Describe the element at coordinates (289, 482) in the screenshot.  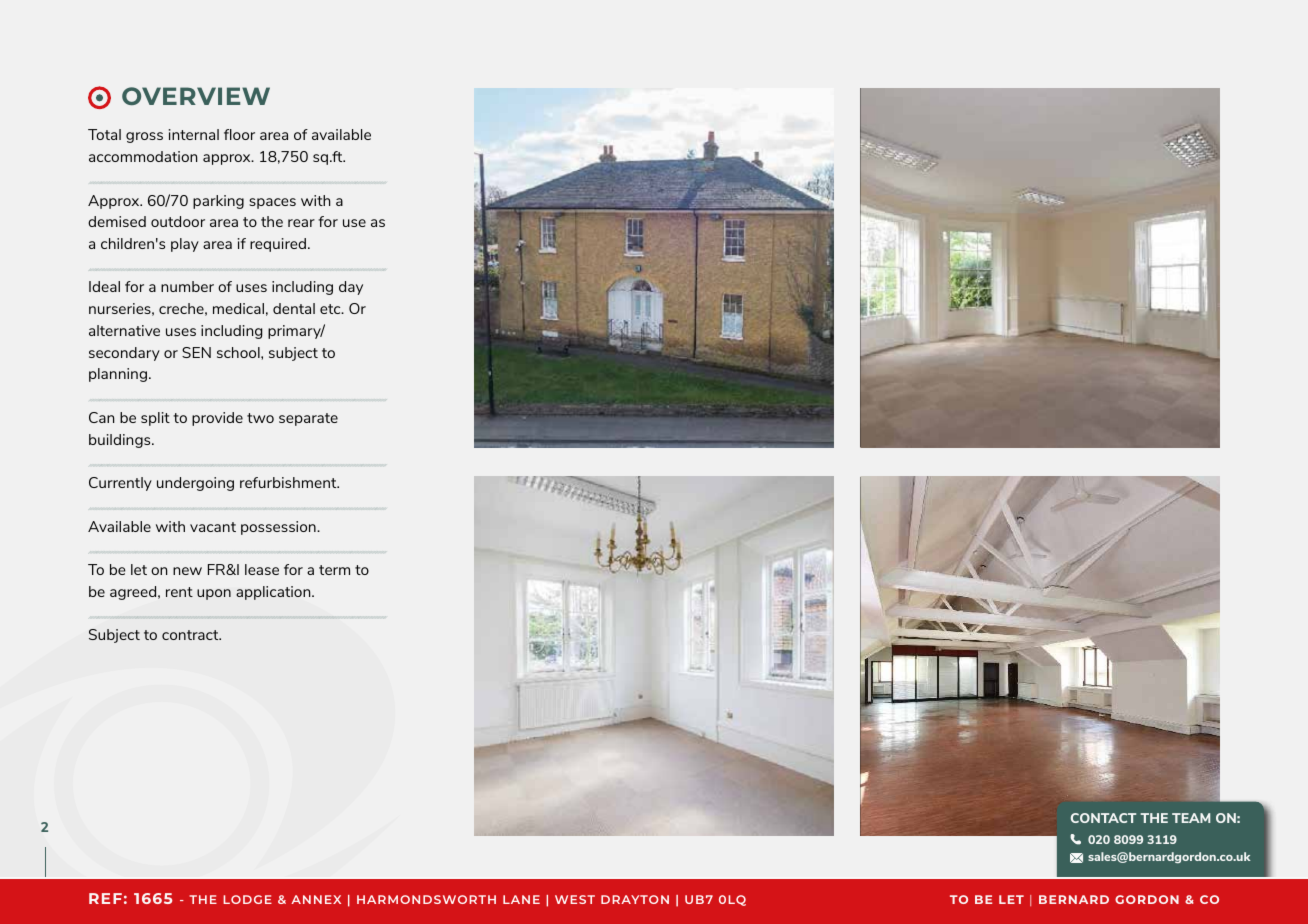
I see `refurbishment` at that location.
